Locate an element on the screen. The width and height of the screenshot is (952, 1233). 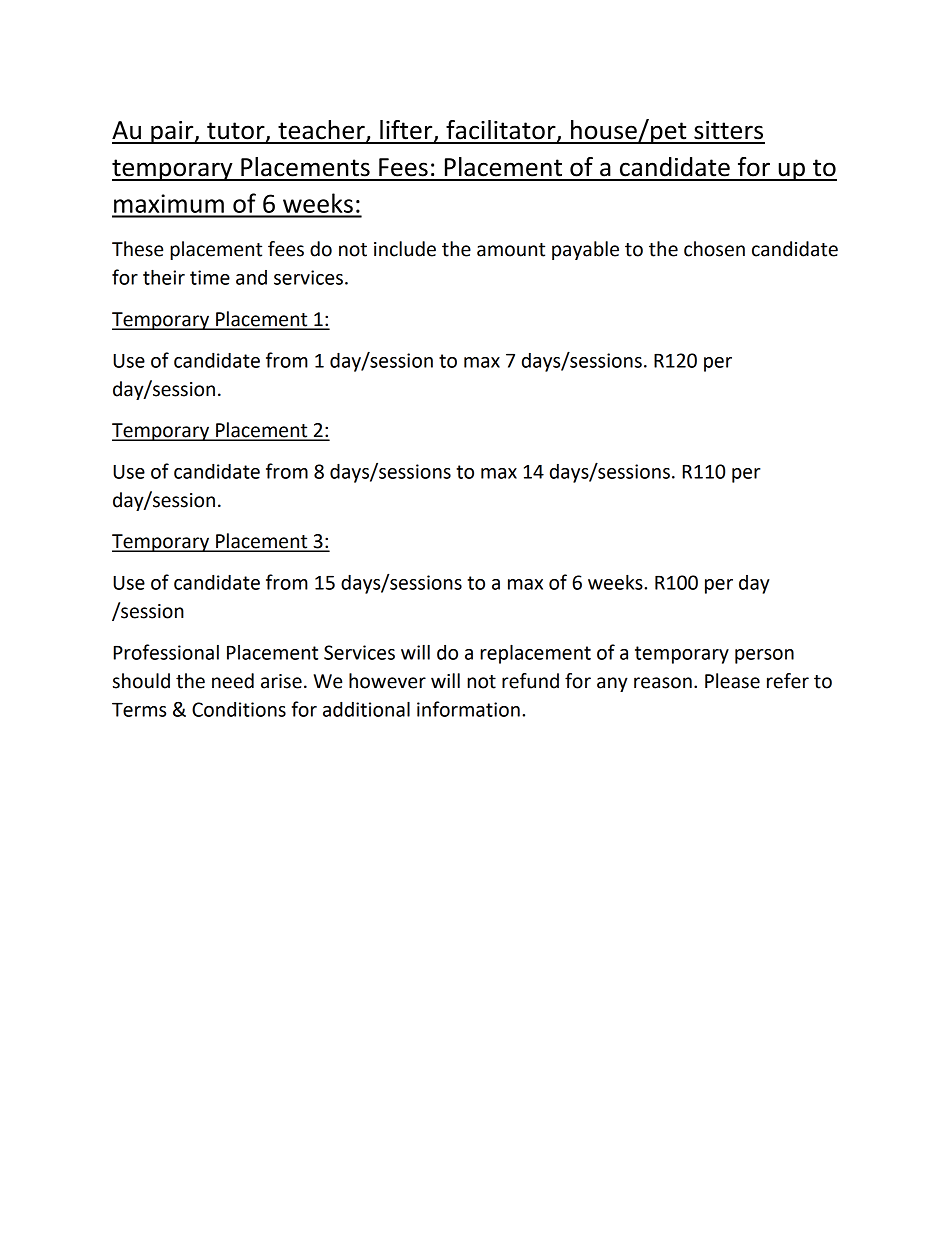
amount is located at coordinates (511, 250).
